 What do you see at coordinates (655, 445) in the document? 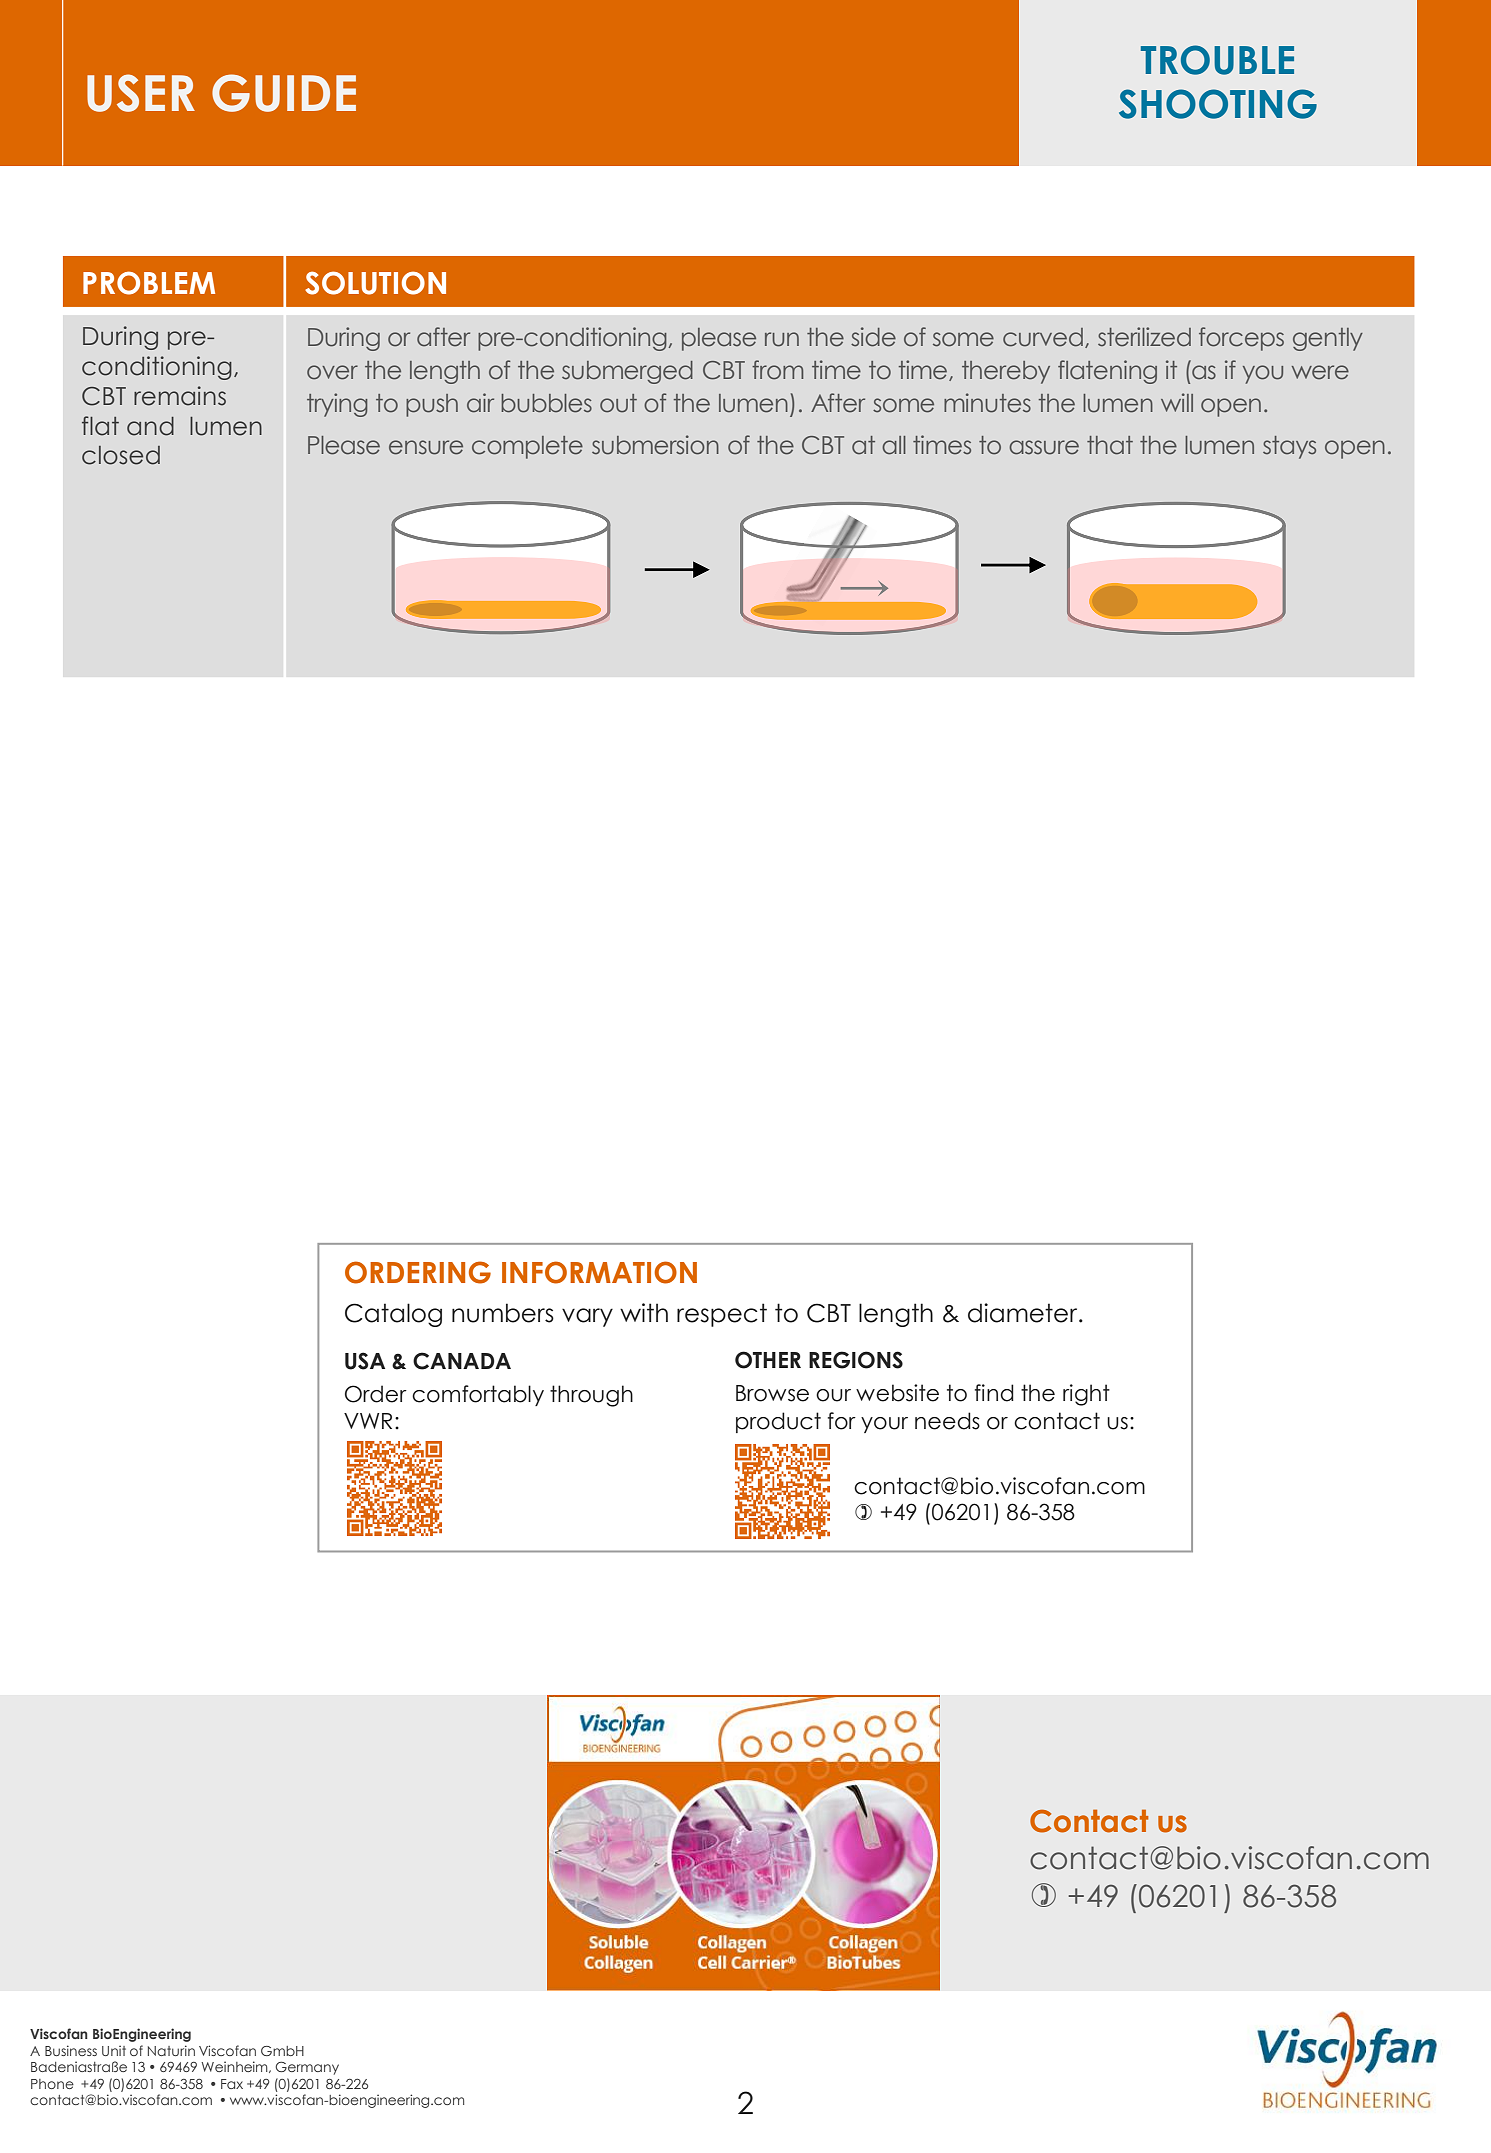
I see `submersion` at bounding box center [655, 445].
